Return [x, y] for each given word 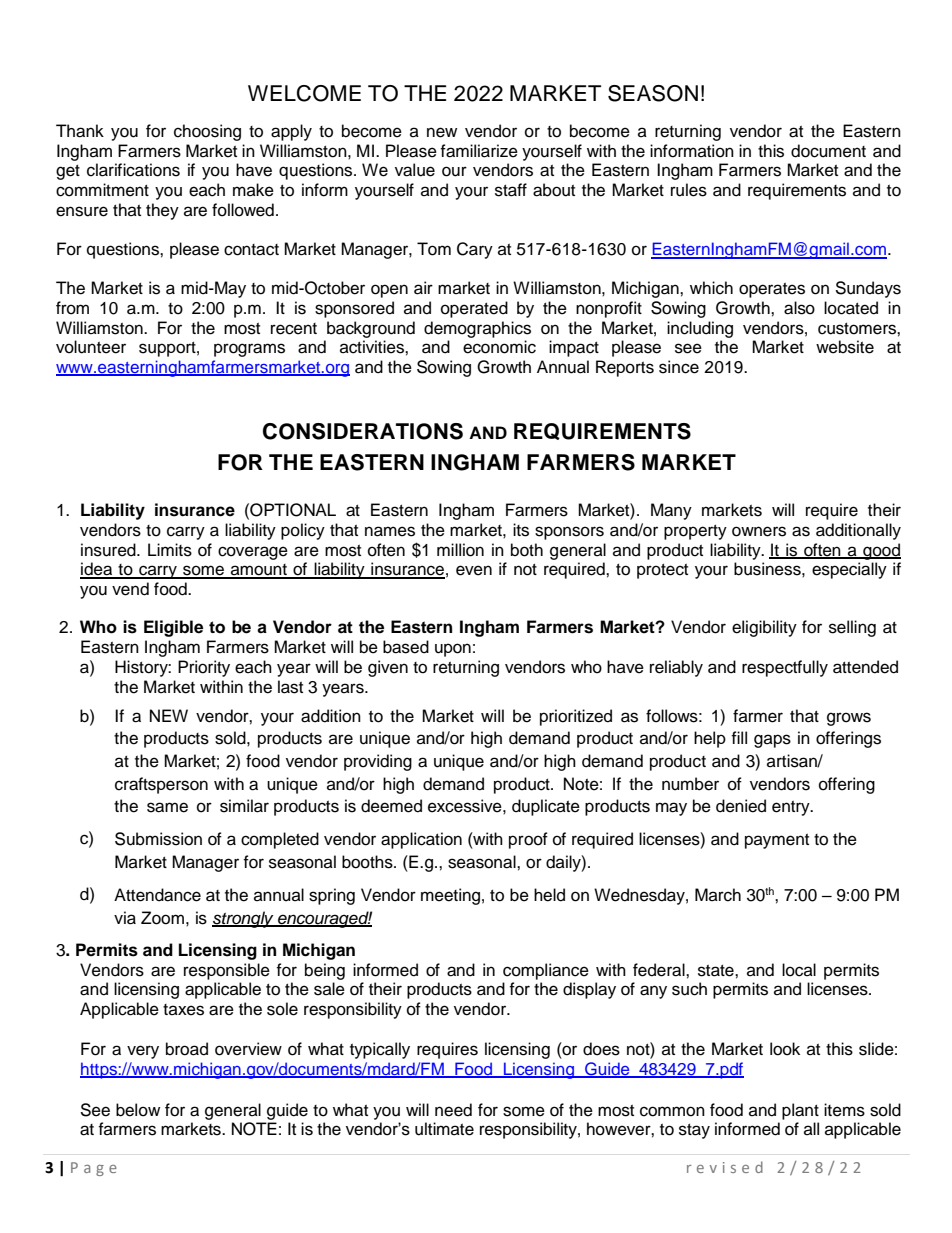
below [138, 1110]
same [167, 807]
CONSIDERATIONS [363, 431]
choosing [207, 132]
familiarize [479, 151]
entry [792, 808]
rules [689, 190]
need [453, 1110]
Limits [170, 550]
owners [759, 531]
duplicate [546, 807]
